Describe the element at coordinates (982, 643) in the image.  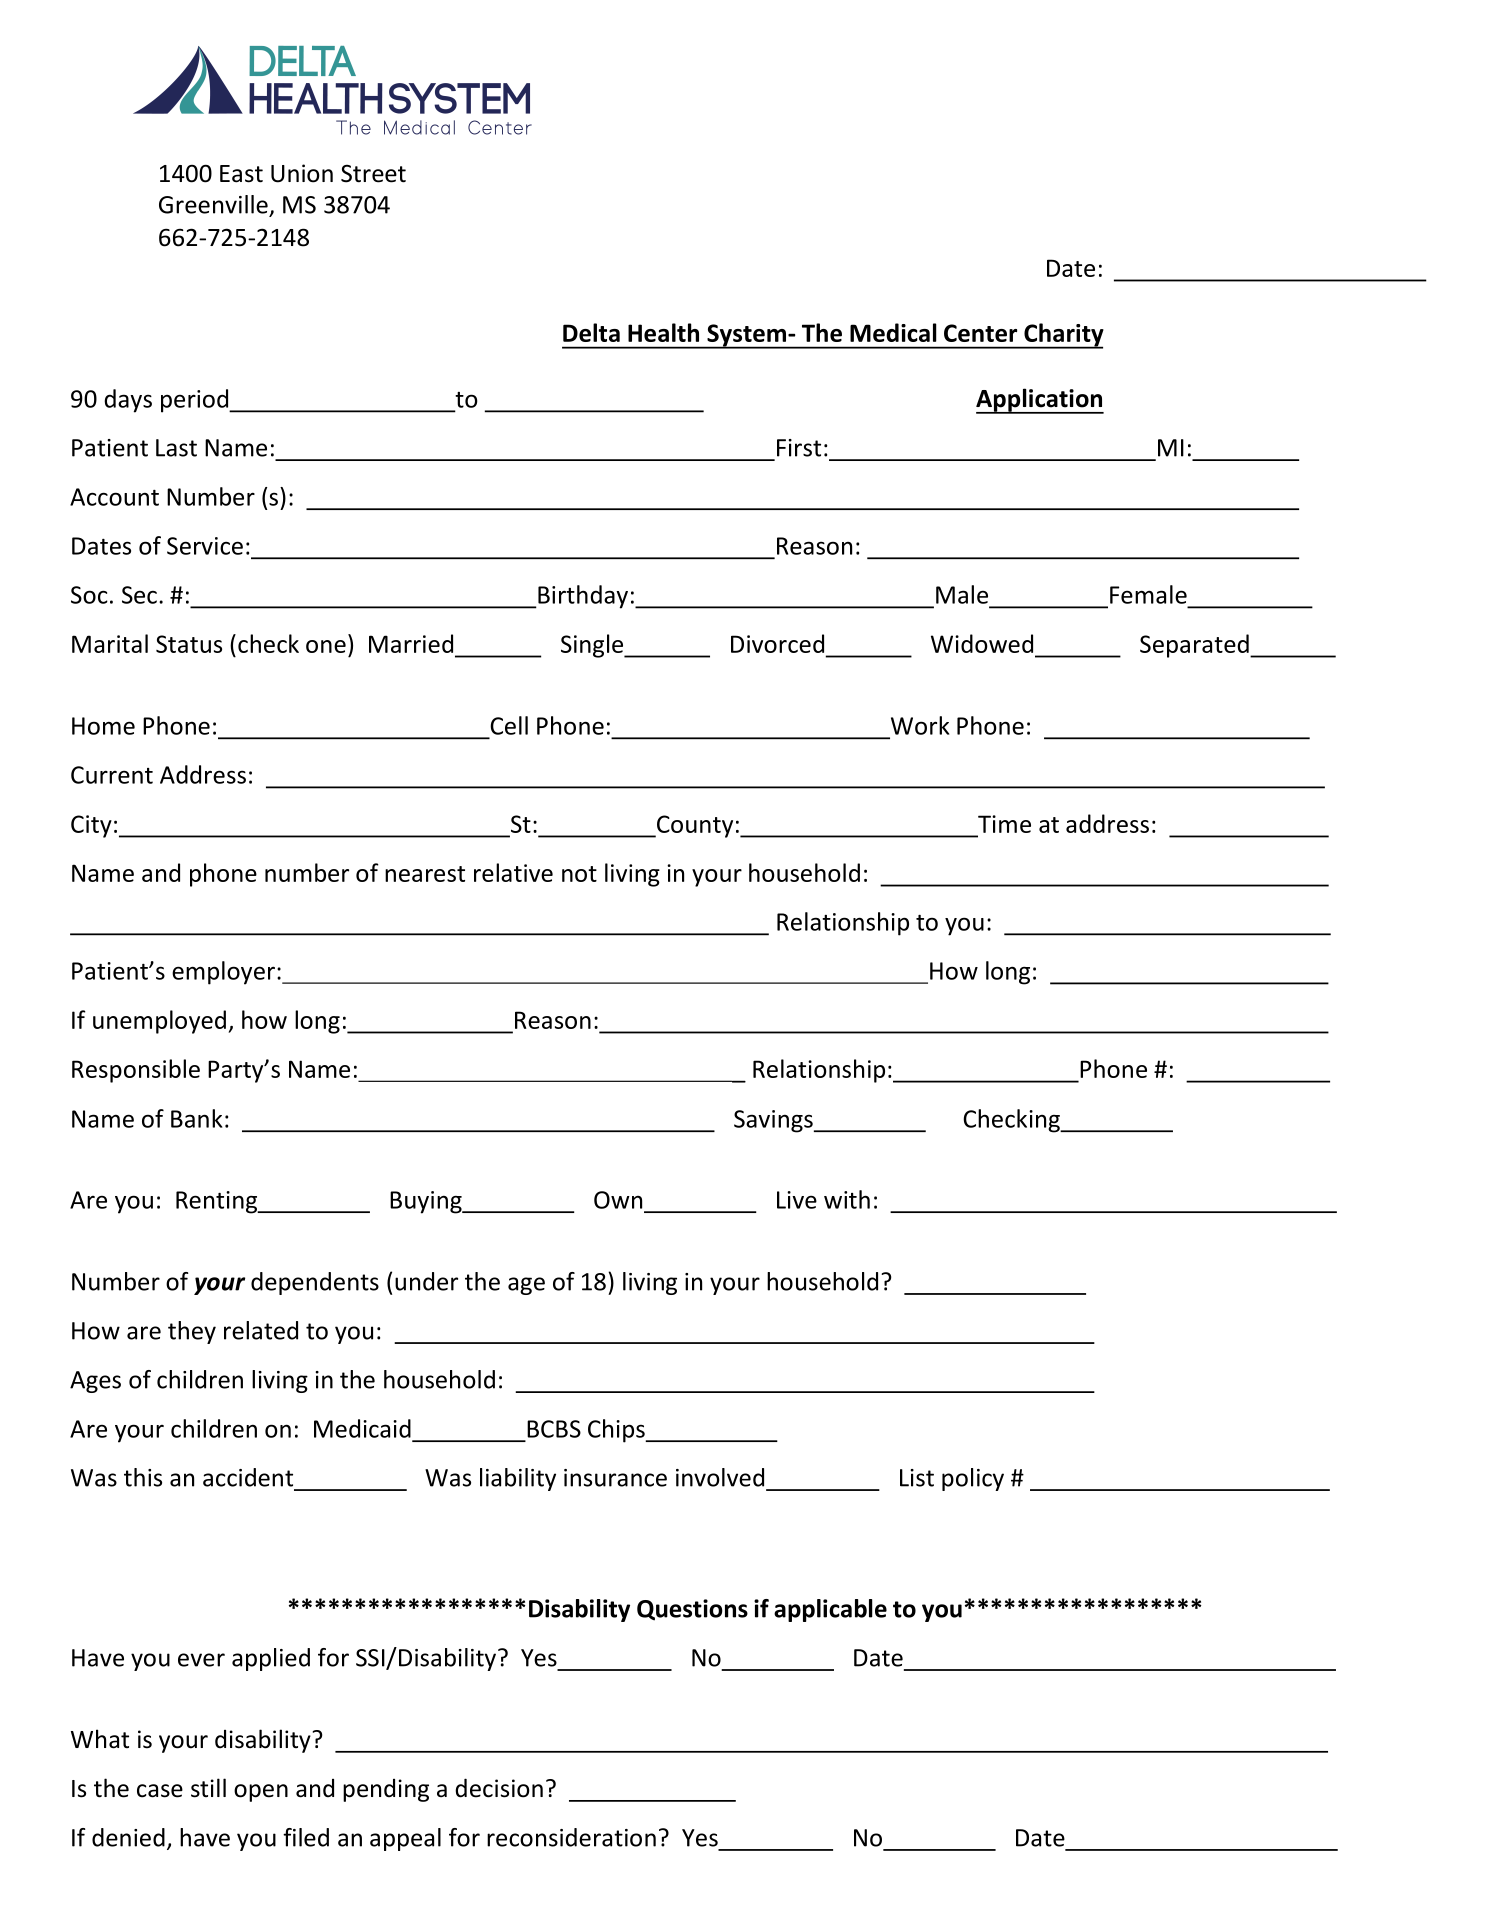
I see `Widowed` at that location.
